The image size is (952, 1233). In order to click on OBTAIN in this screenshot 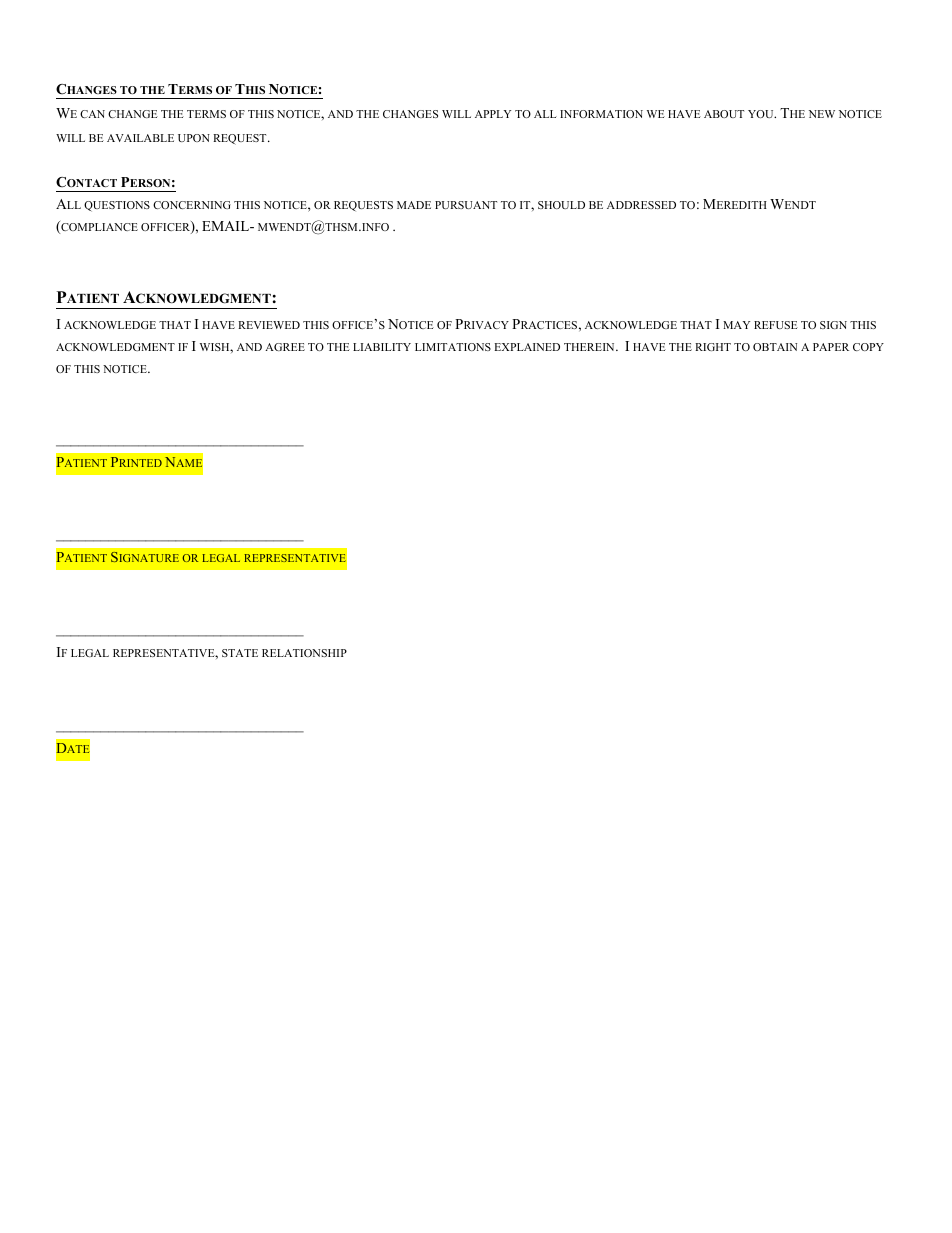, I will do `click(775, 347)`.
